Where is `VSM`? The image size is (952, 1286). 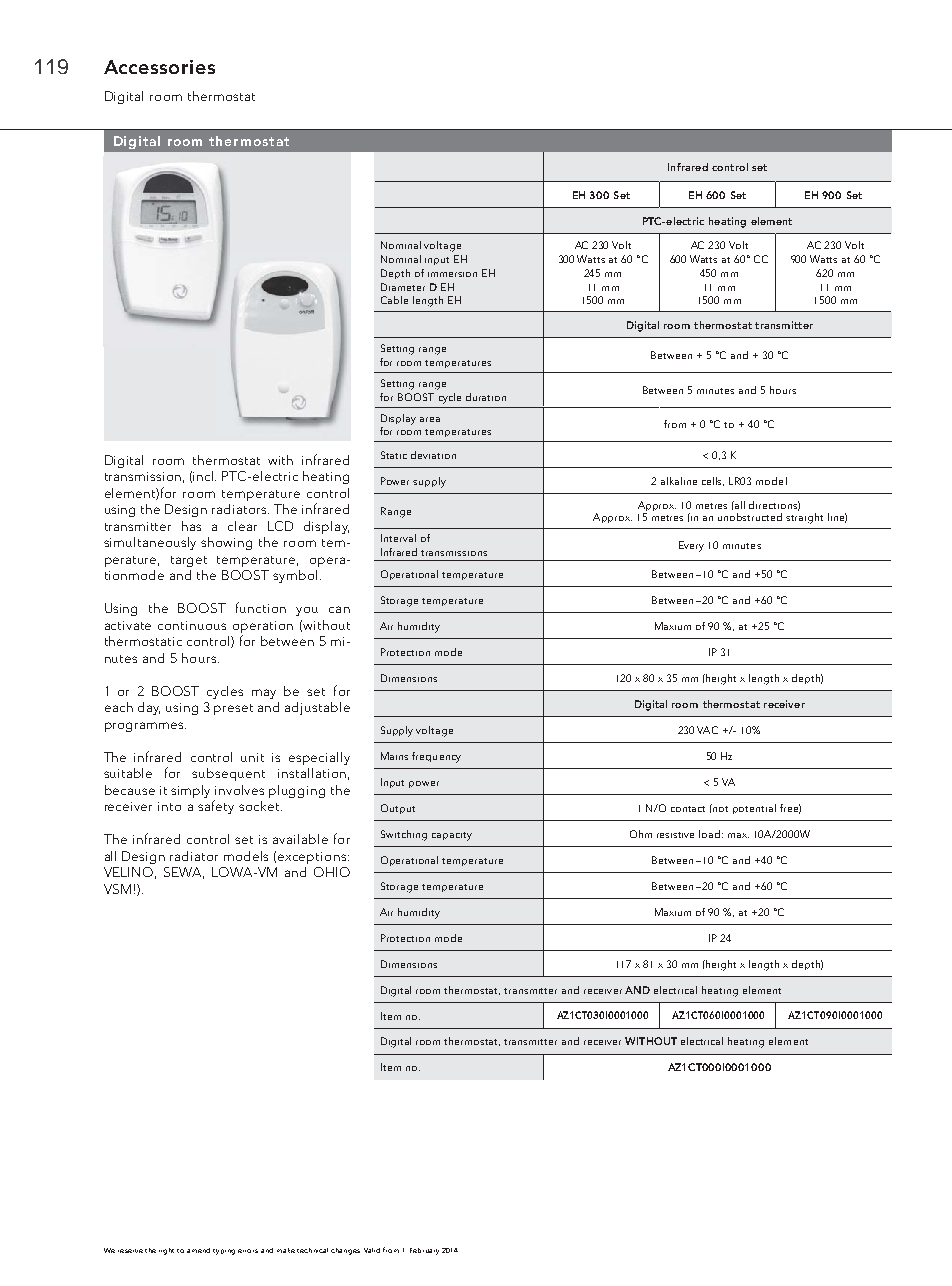 VSM is located at coordinates (117, 889).
